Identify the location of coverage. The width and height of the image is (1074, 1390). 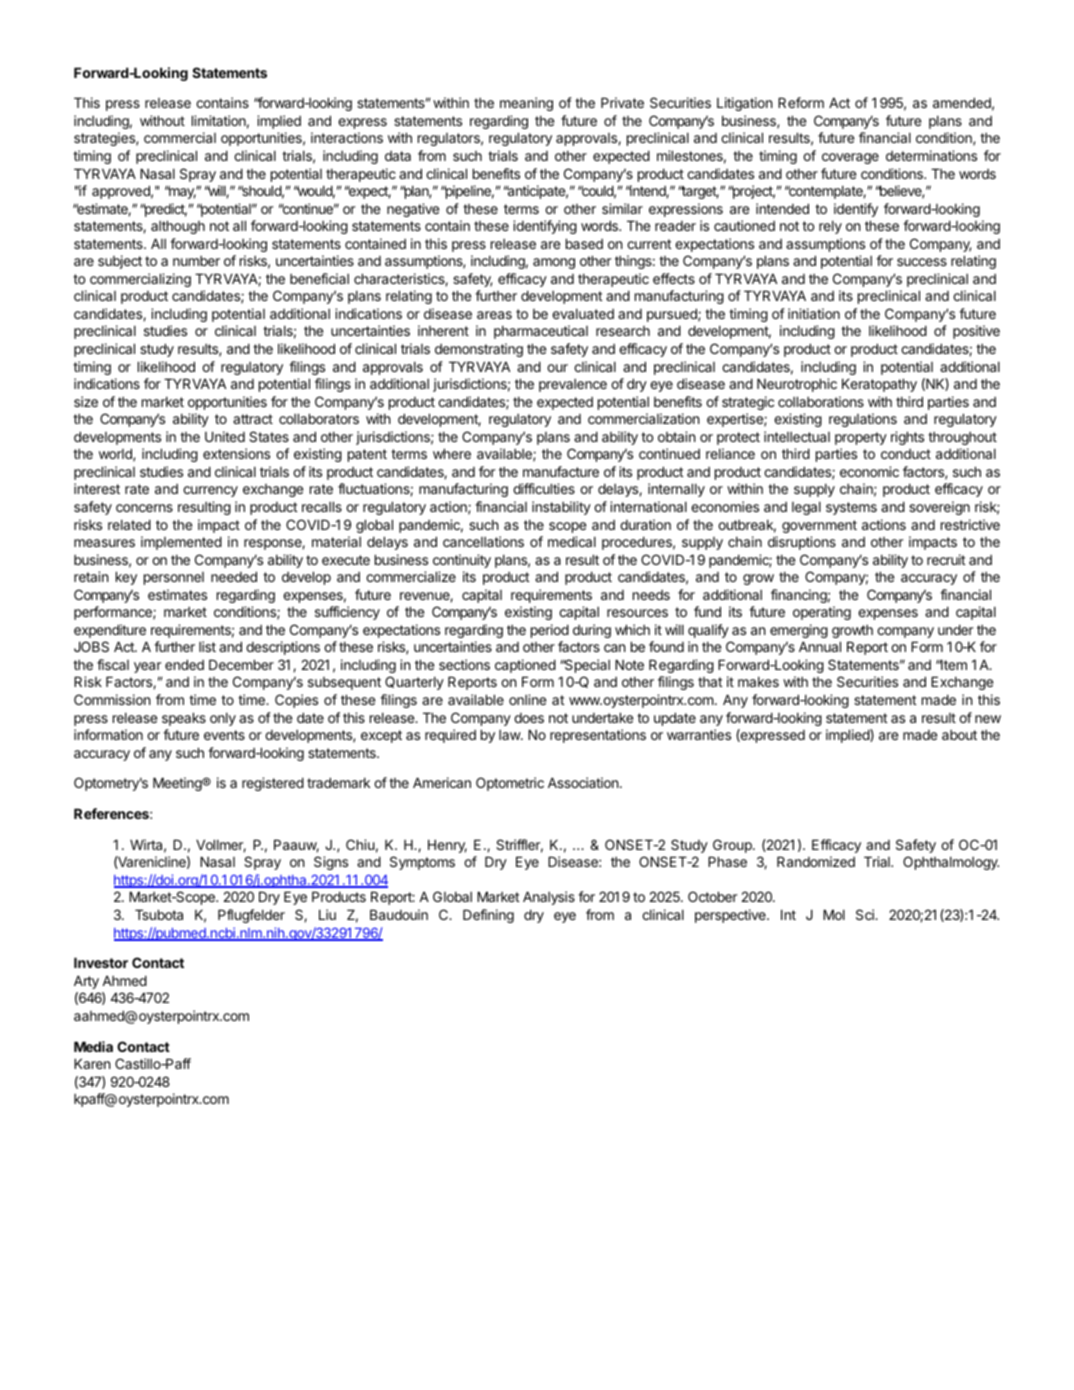
(850, 158).
